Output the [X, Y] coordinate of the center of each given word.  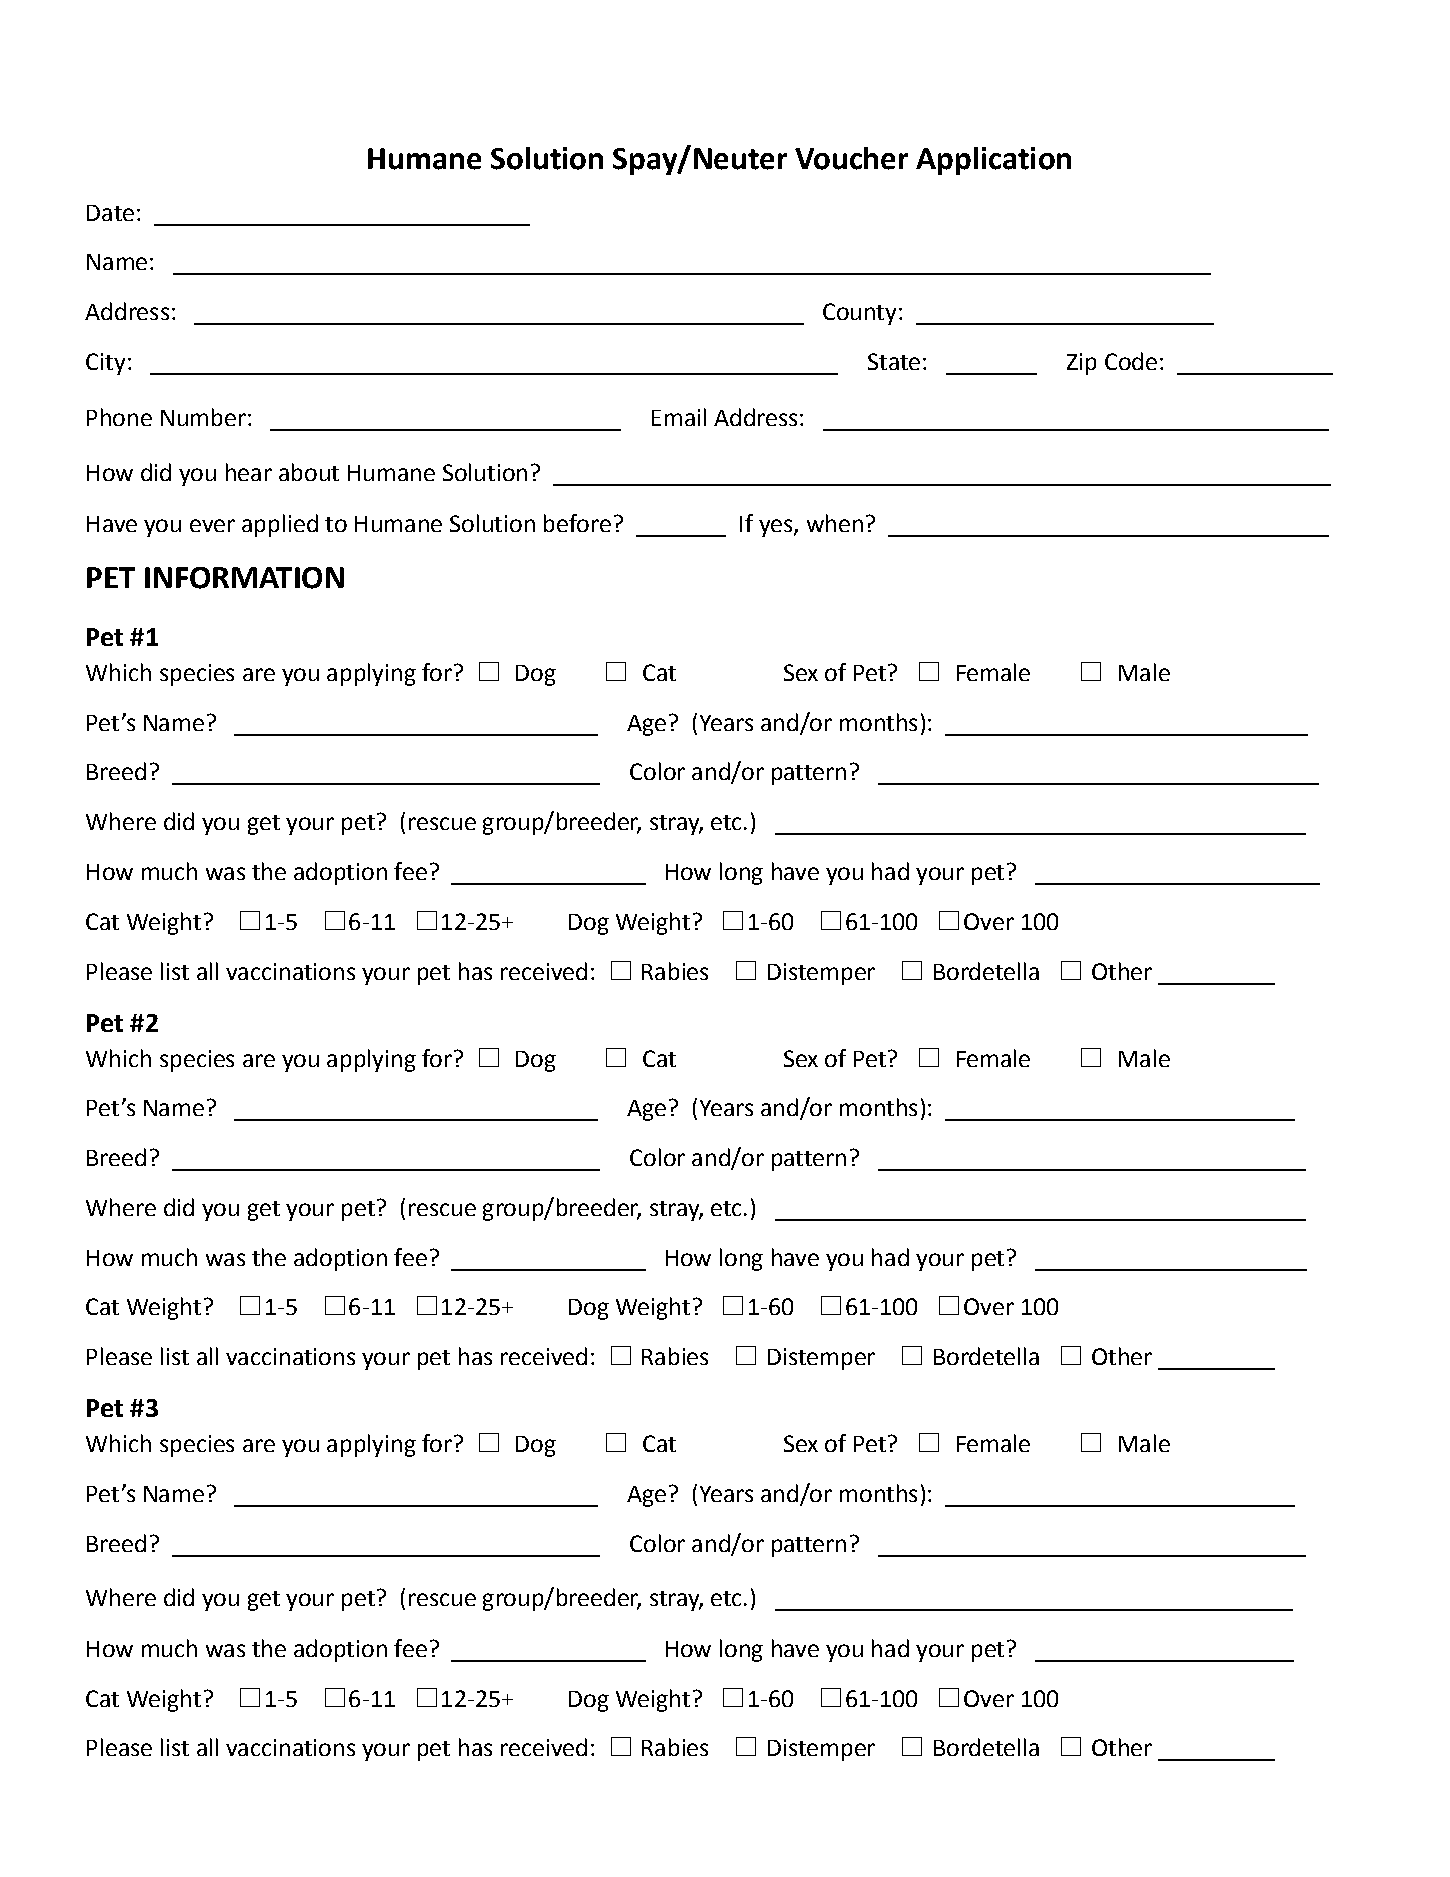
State [894, 361]
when [835, 523]
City [105, 364]
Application [993, 161]
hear [249, 472]
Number [203, 417]
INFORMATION [244, 578]
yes [777, 528]
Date [110, 213]
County [859, 314]
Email [679, 417]
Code [1131, 361]
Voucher [851, 158]
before [577, 523]
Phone [119, 417]
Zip [1081, 364]
